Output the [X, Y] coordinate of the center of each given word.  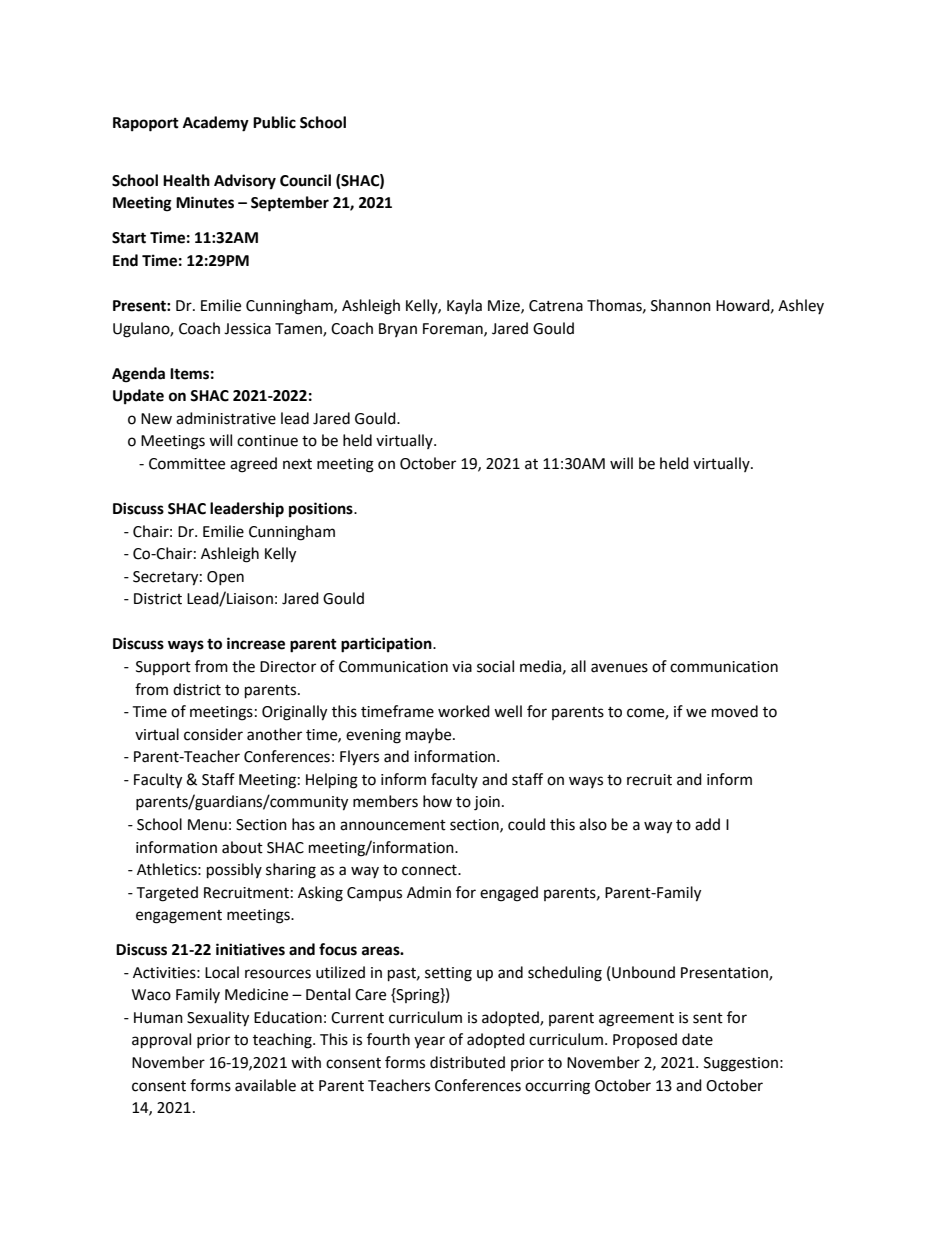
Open [225, 578]
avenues [619, 668]
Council [305, 180]
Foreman [454, 329]
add [707, 824]
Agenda [138, 375]
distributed [467, 1062]
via [462, 667]
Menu [207, 825]
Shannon [681, 305]
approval [161, 1041]
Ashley [801, 306]
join [487, 803]
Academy [216, 124]
